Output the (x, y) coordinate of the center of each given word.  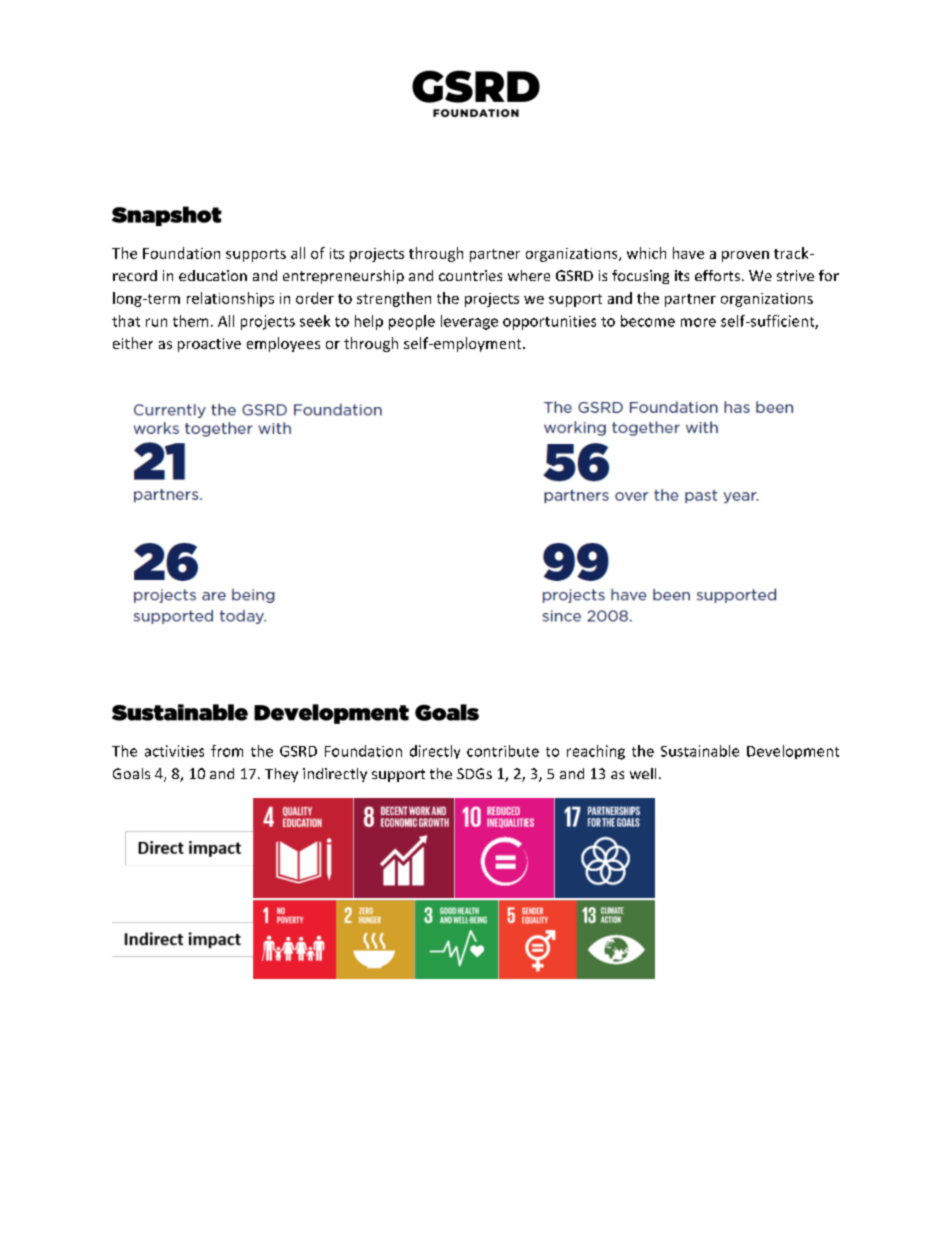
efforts (717, 275)
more (698, 322)
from (227, 751)
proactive (209, 345)
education (213, 275)
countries (470, 275)
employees (283, 344)
